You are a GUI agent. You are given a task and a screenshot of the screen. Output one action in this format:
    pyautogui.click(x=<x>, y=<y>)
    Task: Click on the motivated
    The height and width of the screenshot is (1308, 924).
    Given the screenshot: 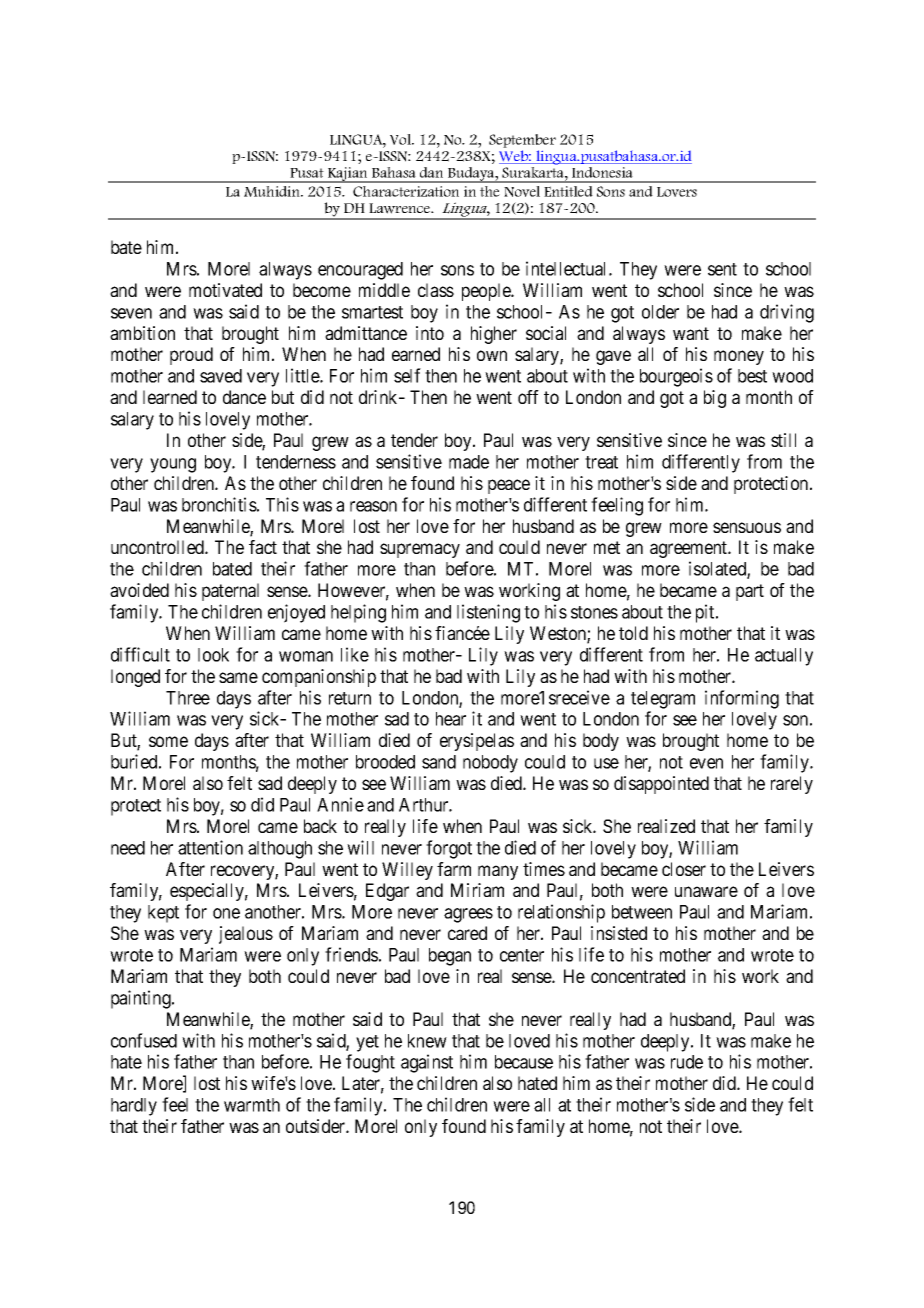 What is the action you would take?
    pyautogui.click(x=225, y=290)
